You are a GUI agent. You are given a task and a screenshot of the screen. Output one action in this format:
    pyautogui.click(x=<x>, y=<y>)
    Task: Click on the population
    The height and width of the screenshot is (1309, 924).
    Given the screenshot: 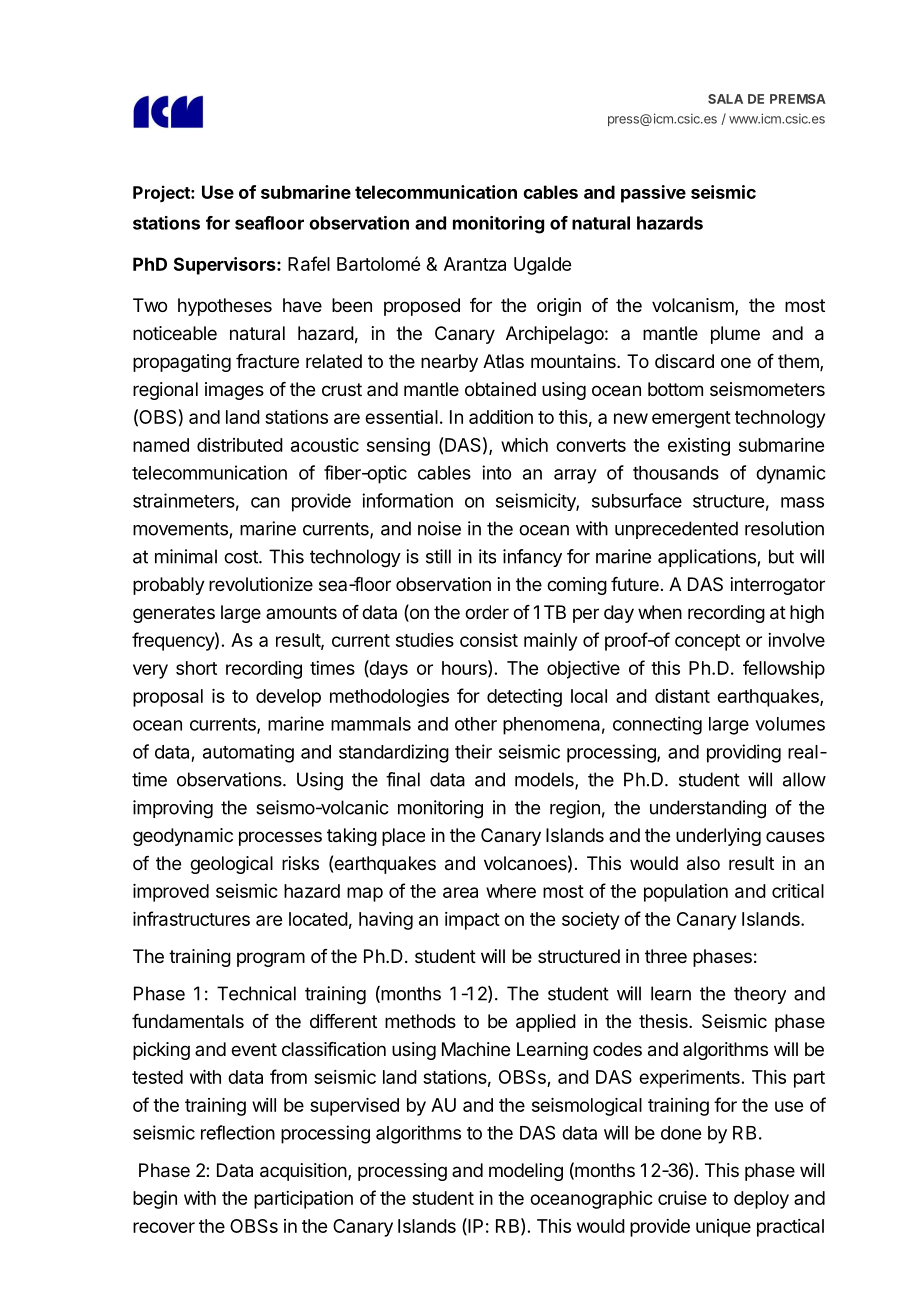 What is the action you would take?
    pyautogui.click(x=686, y=893)
